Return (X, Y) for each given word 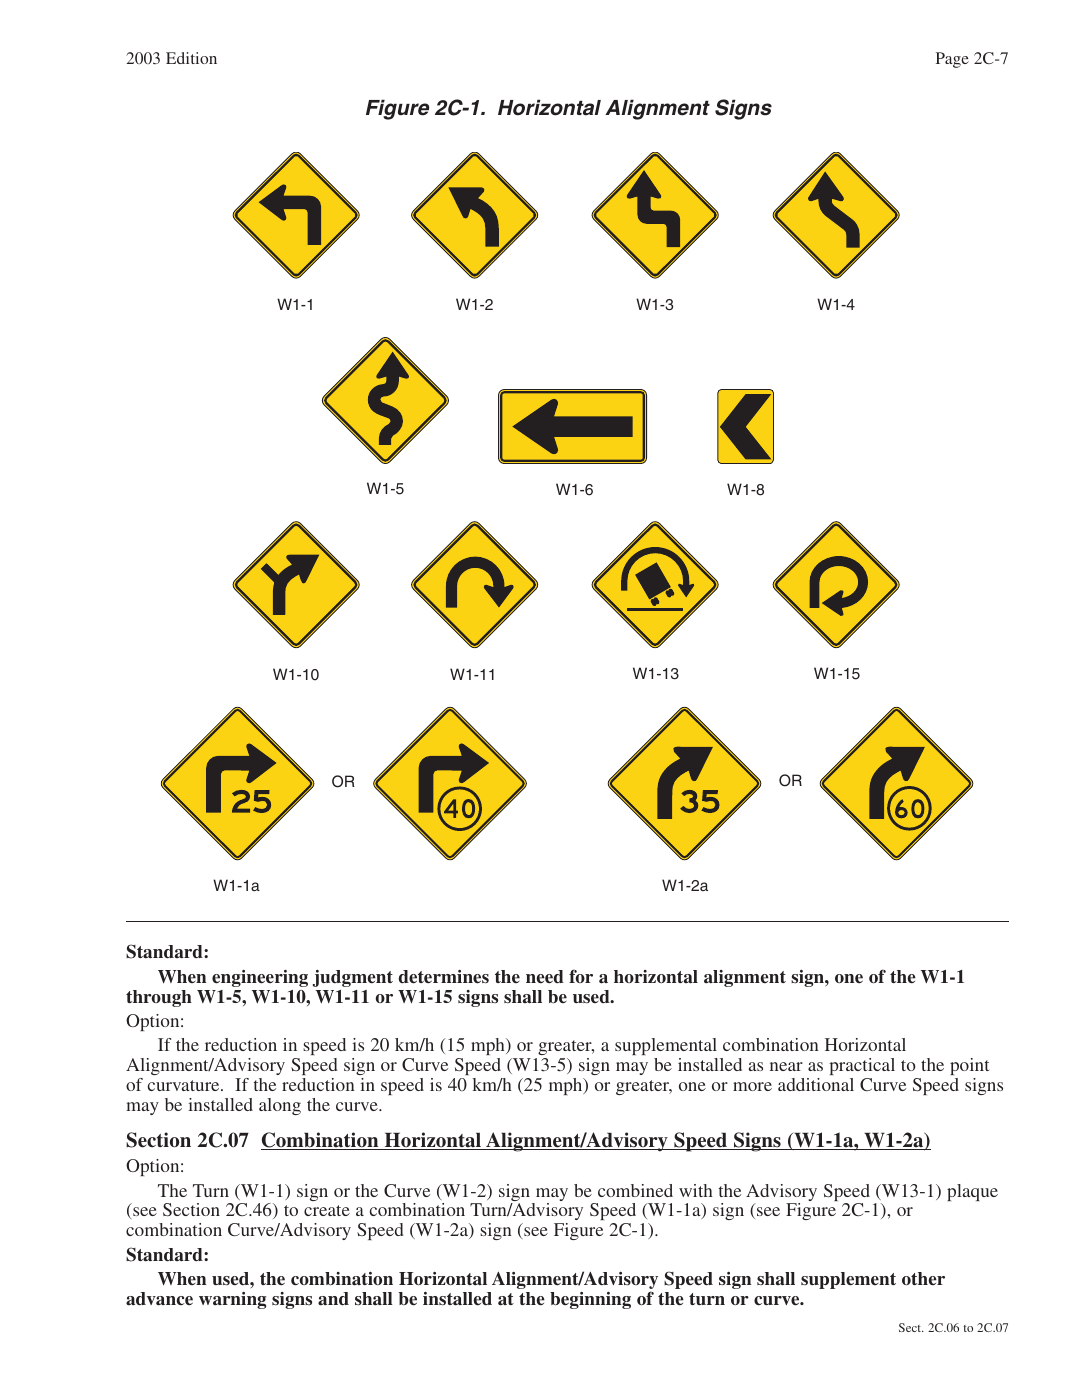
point (969, 1066)
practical (862, 1066)
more (752, 1086)
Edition (191, 58)
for (581, 976)
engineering (260, 978)
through (159, 998)
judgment (353, 978)
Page (952, 60)
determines (443, 977)
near (786, 1066)
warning (232, 1300)
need (545, 977)
